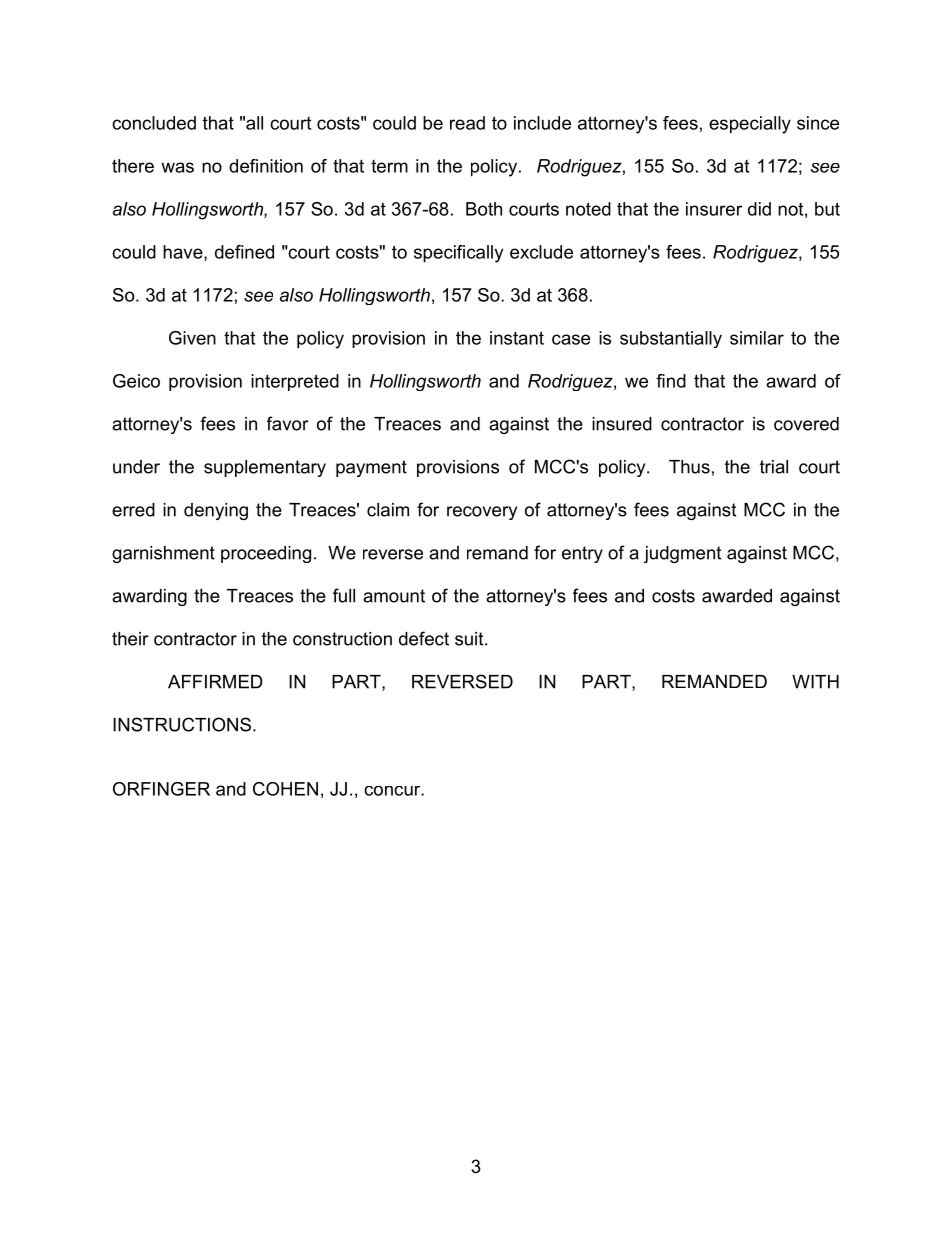  Describe the element at coordinates (285, 789) in the screenshot. I see `COHEN` at that location.
